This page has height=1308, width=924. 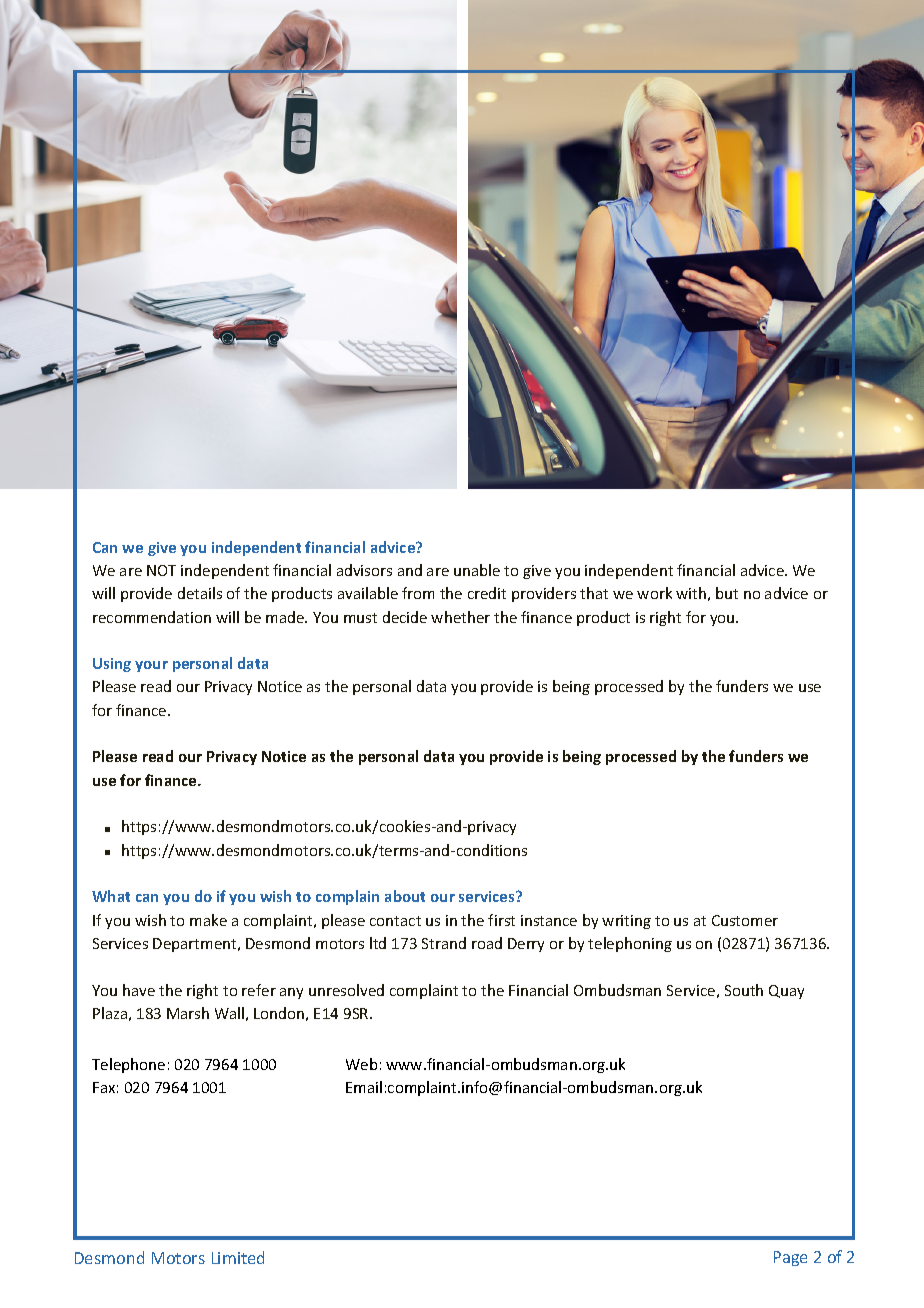 What do you see at coordinates (238, 1257) in the page?
I see `Limited` at bounding box center [238, 1257].
